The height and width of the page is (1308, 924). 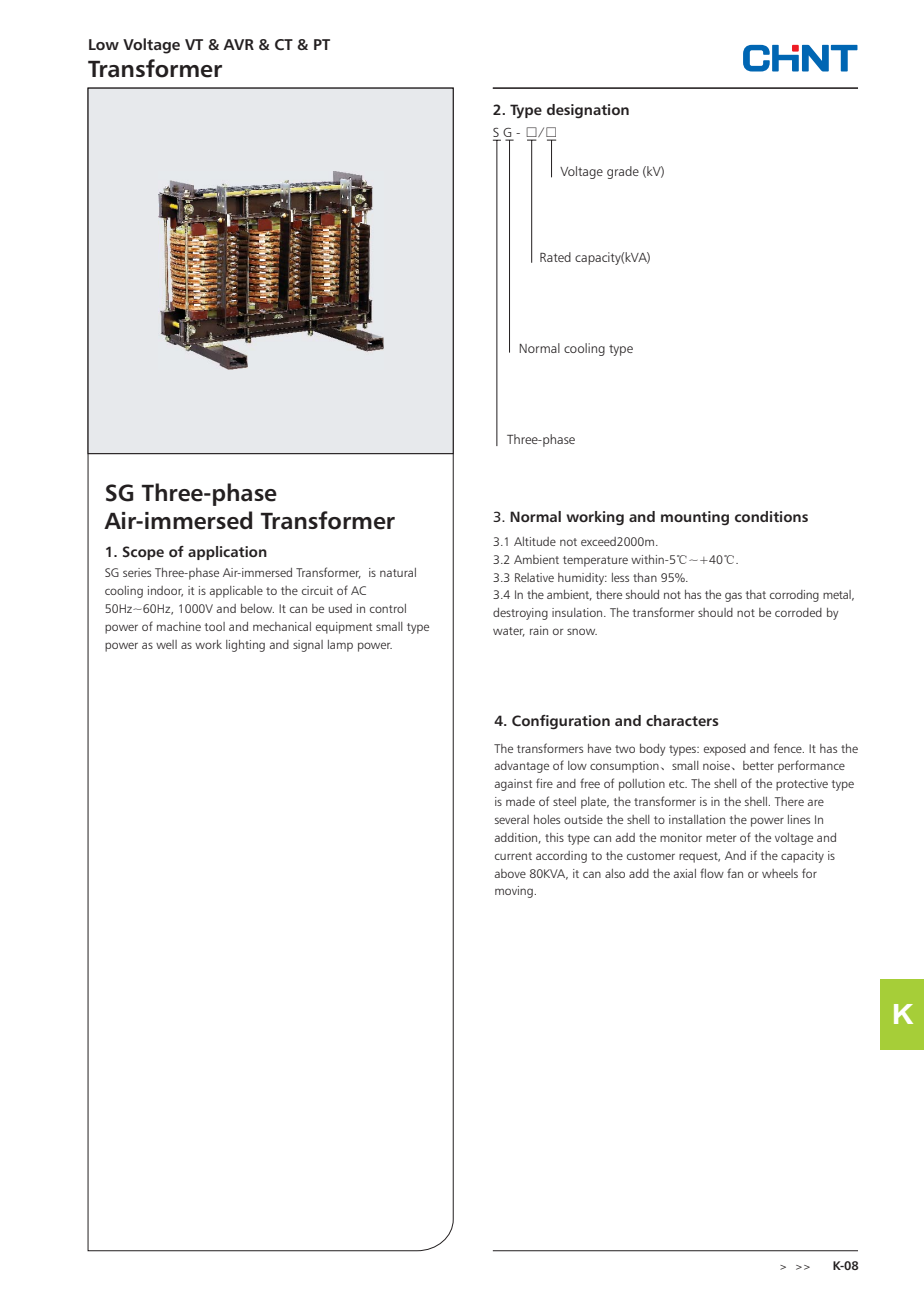 I want to click on AVR, so click(x=238, y=44).
